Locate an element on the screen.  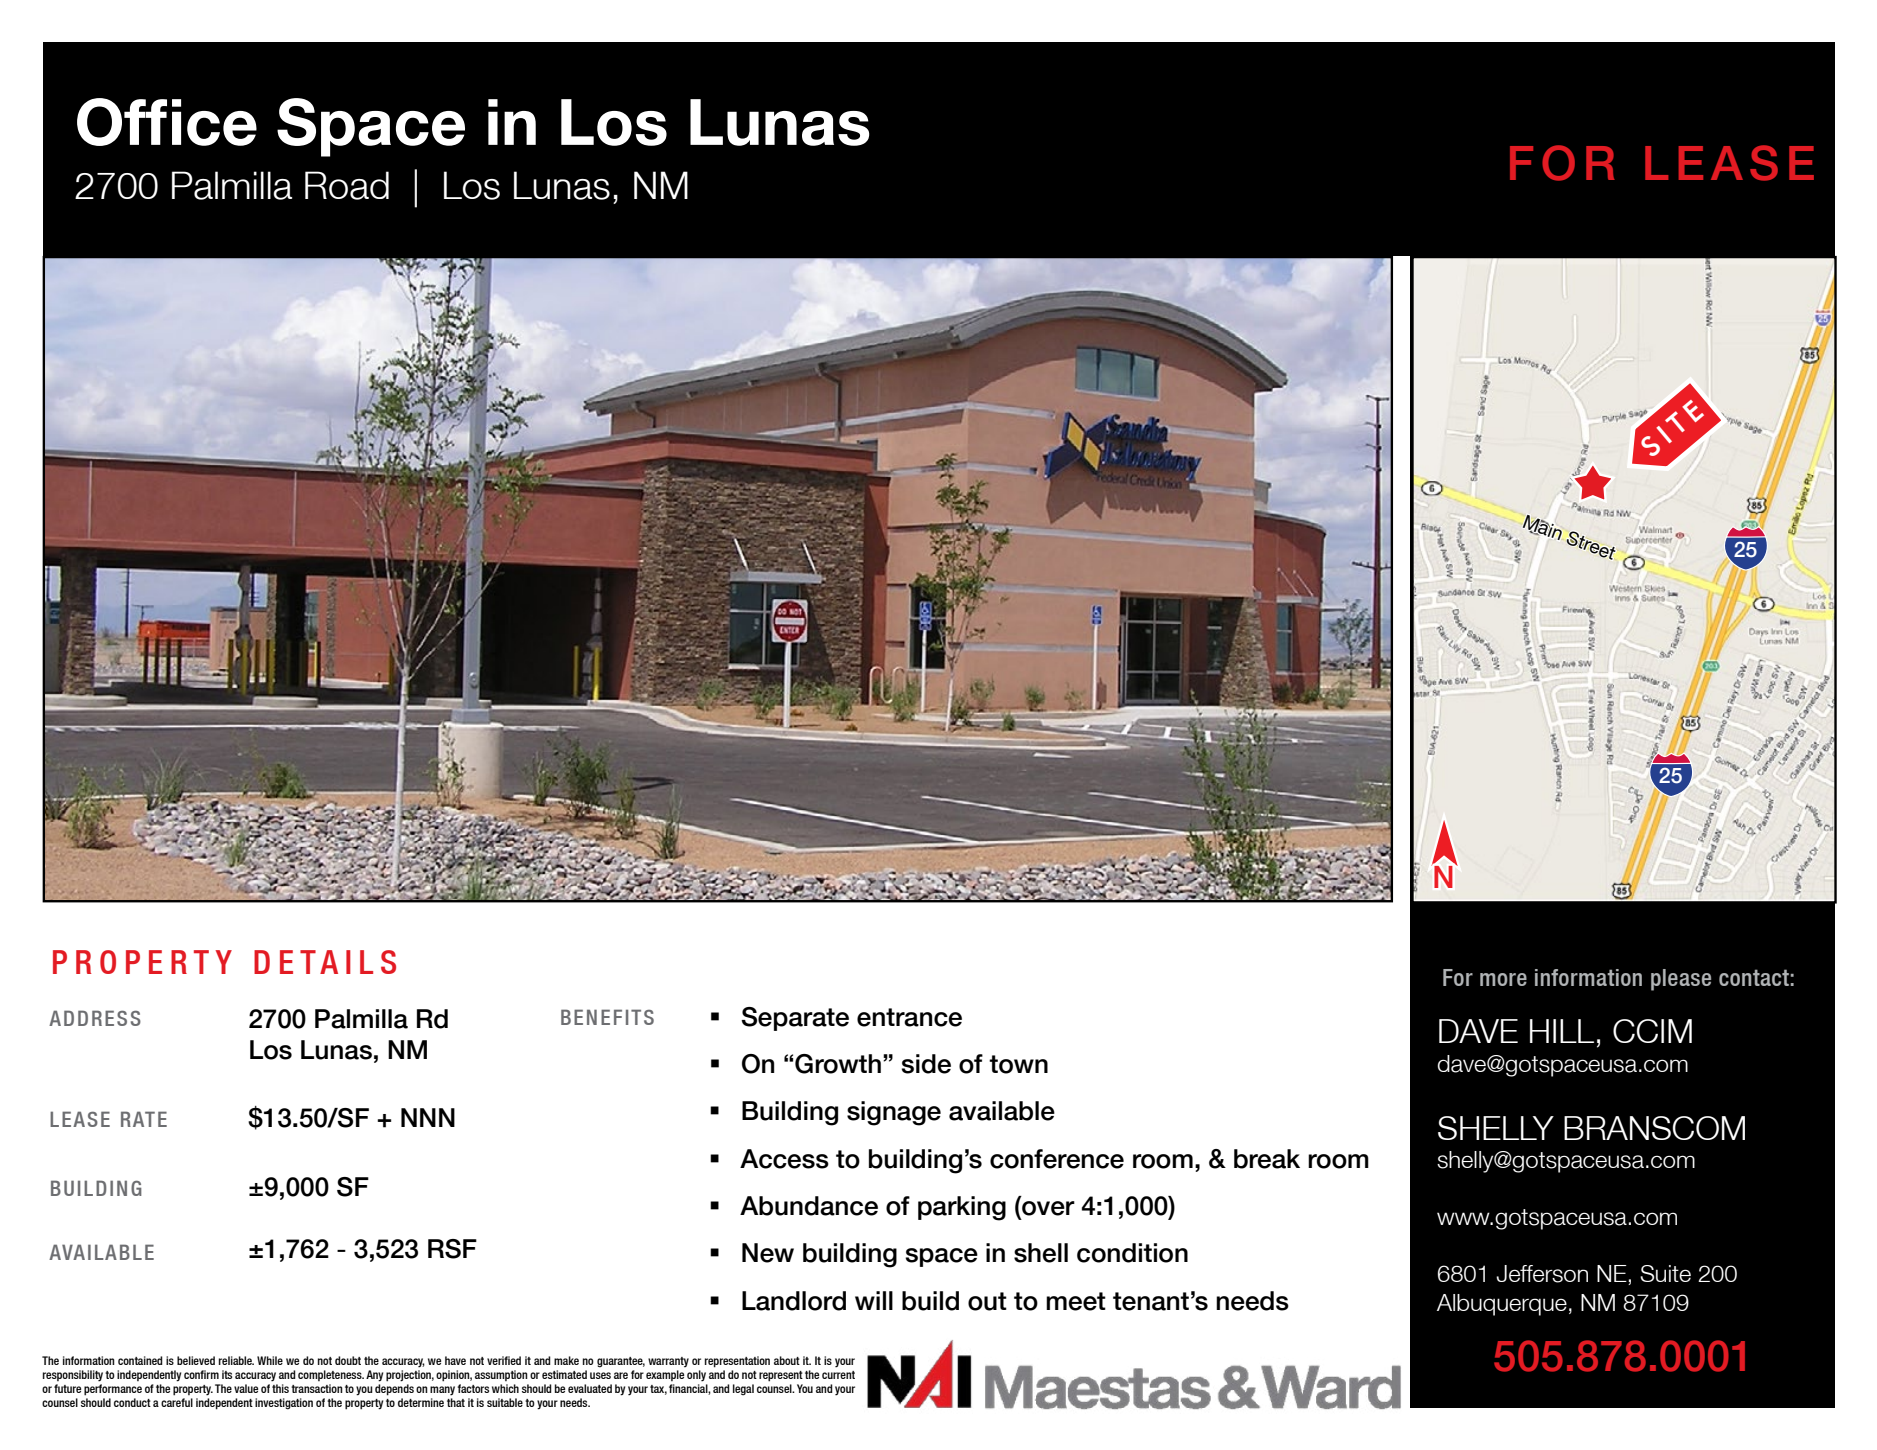
contact is located at coordinates (1754, 977).
